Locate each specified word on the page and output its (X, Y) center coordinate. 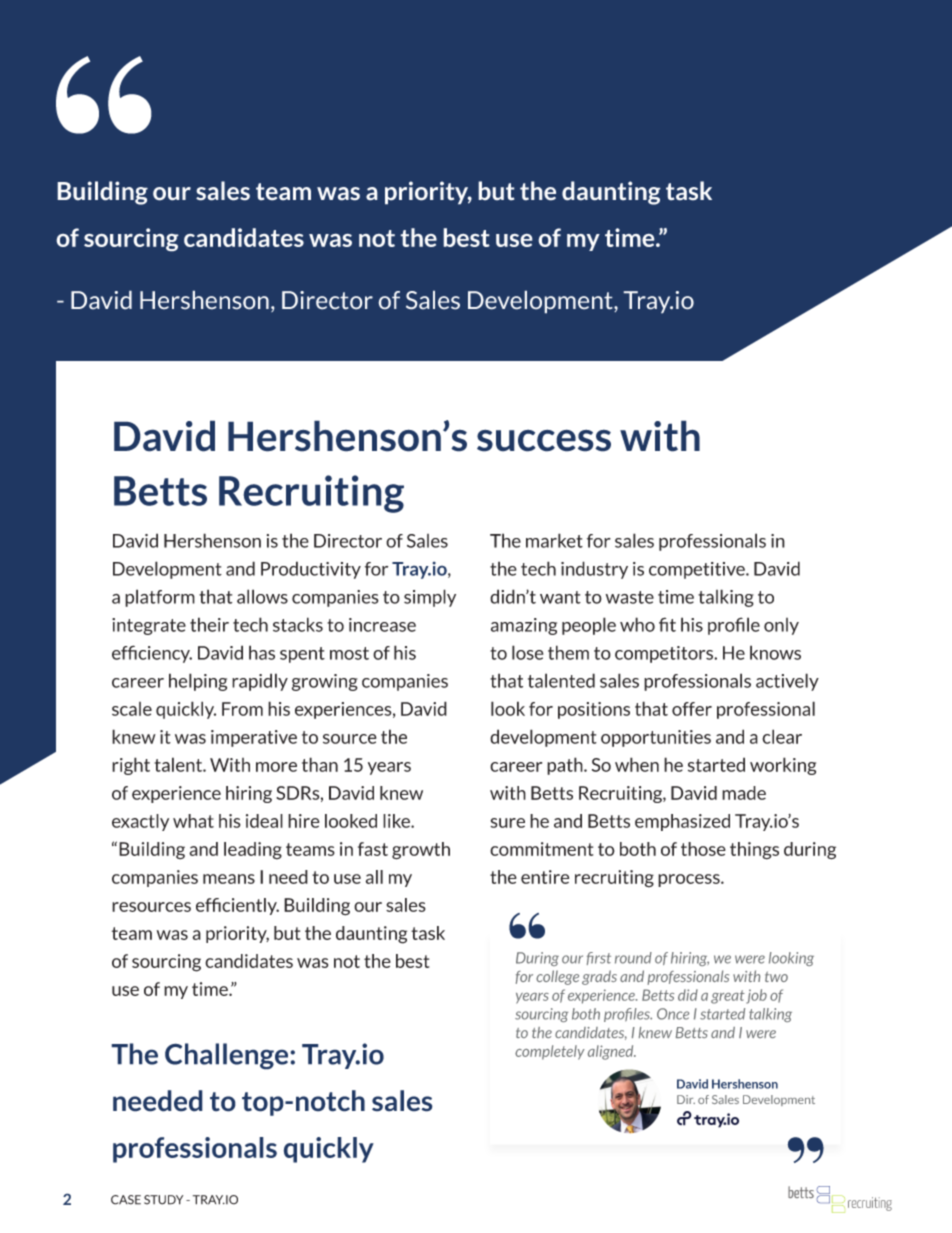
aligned (612, 1052)
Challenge (228, 1056)
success (544, 440)
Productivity (311, 570)
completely (550, 1052)
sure (507, 823)
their (209, 624)
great (728, 997)
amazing (524, 626)
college (557, 977)
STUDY (163, 1200)
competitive (698, 570)
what (193, 821)
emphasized (682, 822)
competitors (665, 654)
